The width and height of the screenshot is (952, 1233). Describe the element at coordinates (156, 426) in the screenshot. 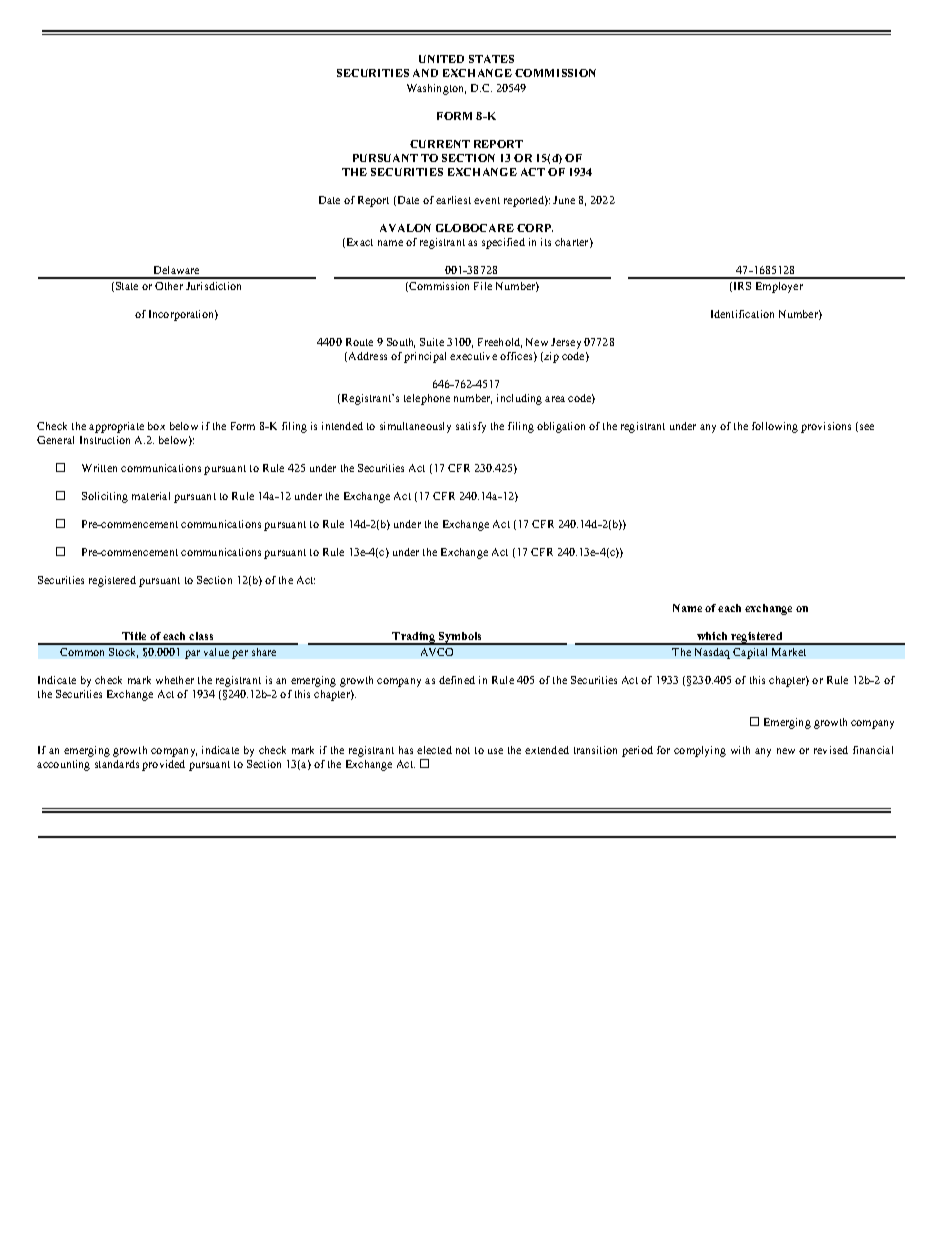

I see `box` at that location.
